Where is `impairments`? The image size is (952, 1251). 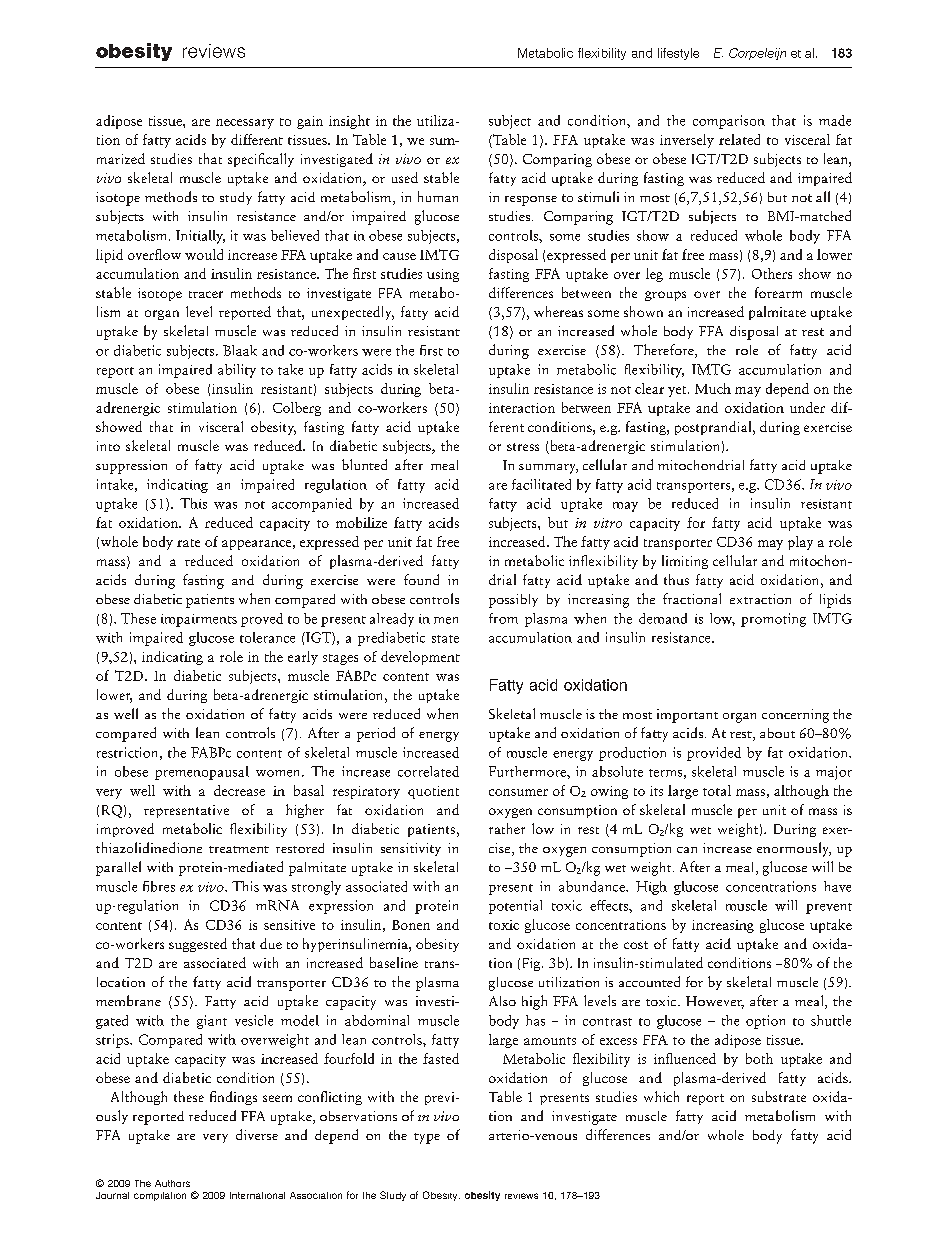 impairments is located at coordinates (199, 620).
